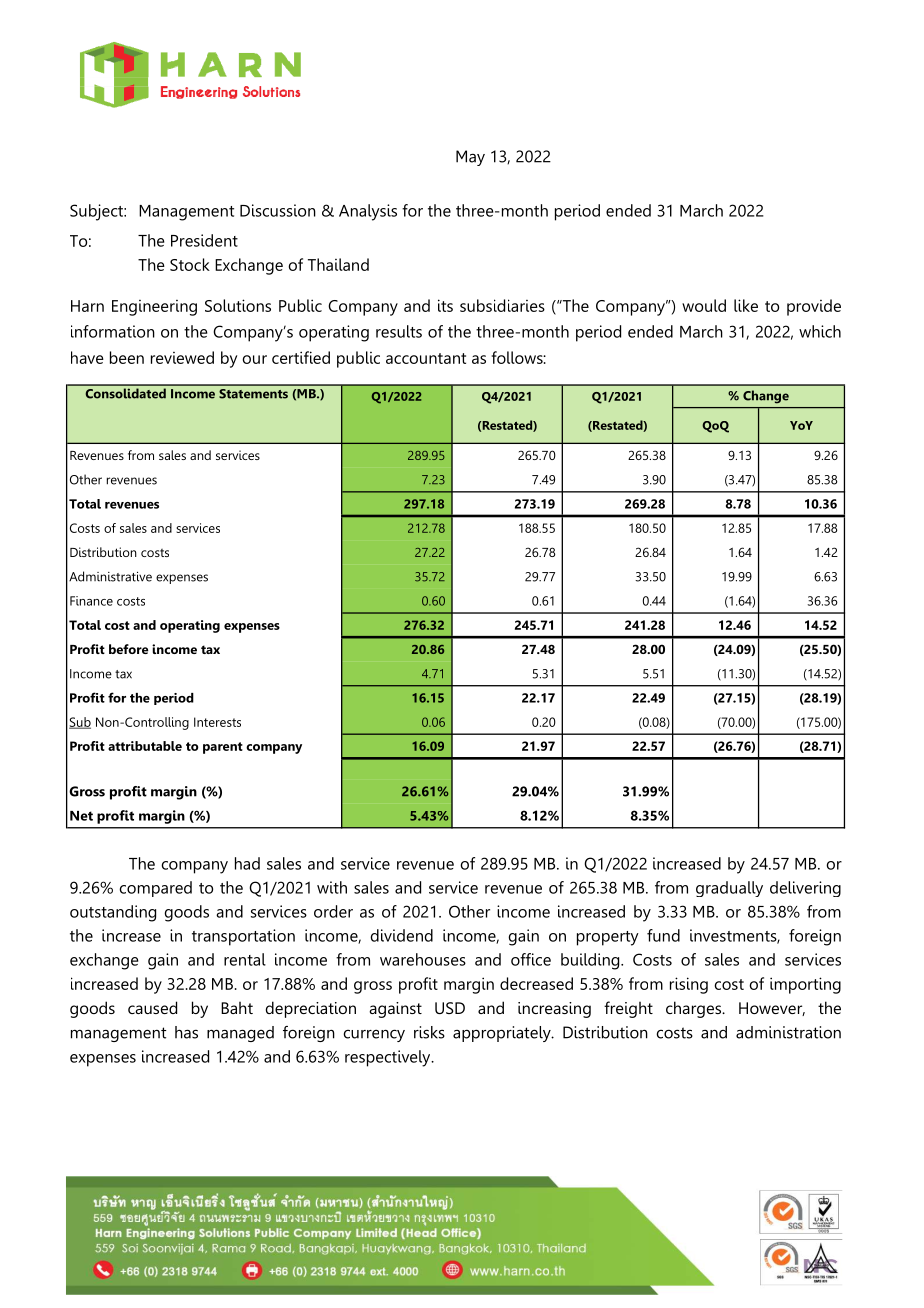 The width and height of the screenshot is (924, 1308). What do you see at coordinates (426, 358) in the screenshot?
I see `accountant` at bounding box center [426, 358].
